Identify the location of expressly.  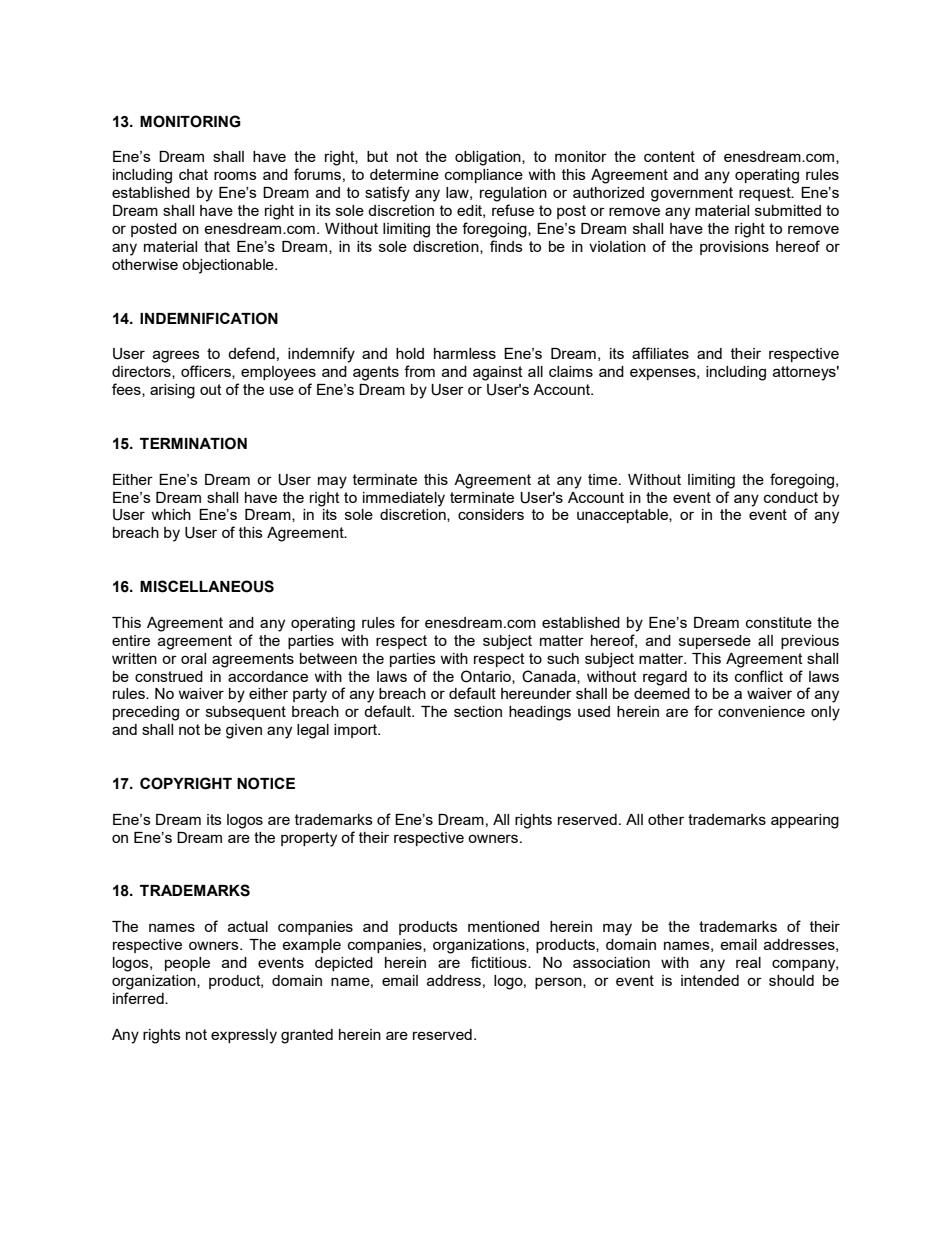
(244, 1036).
